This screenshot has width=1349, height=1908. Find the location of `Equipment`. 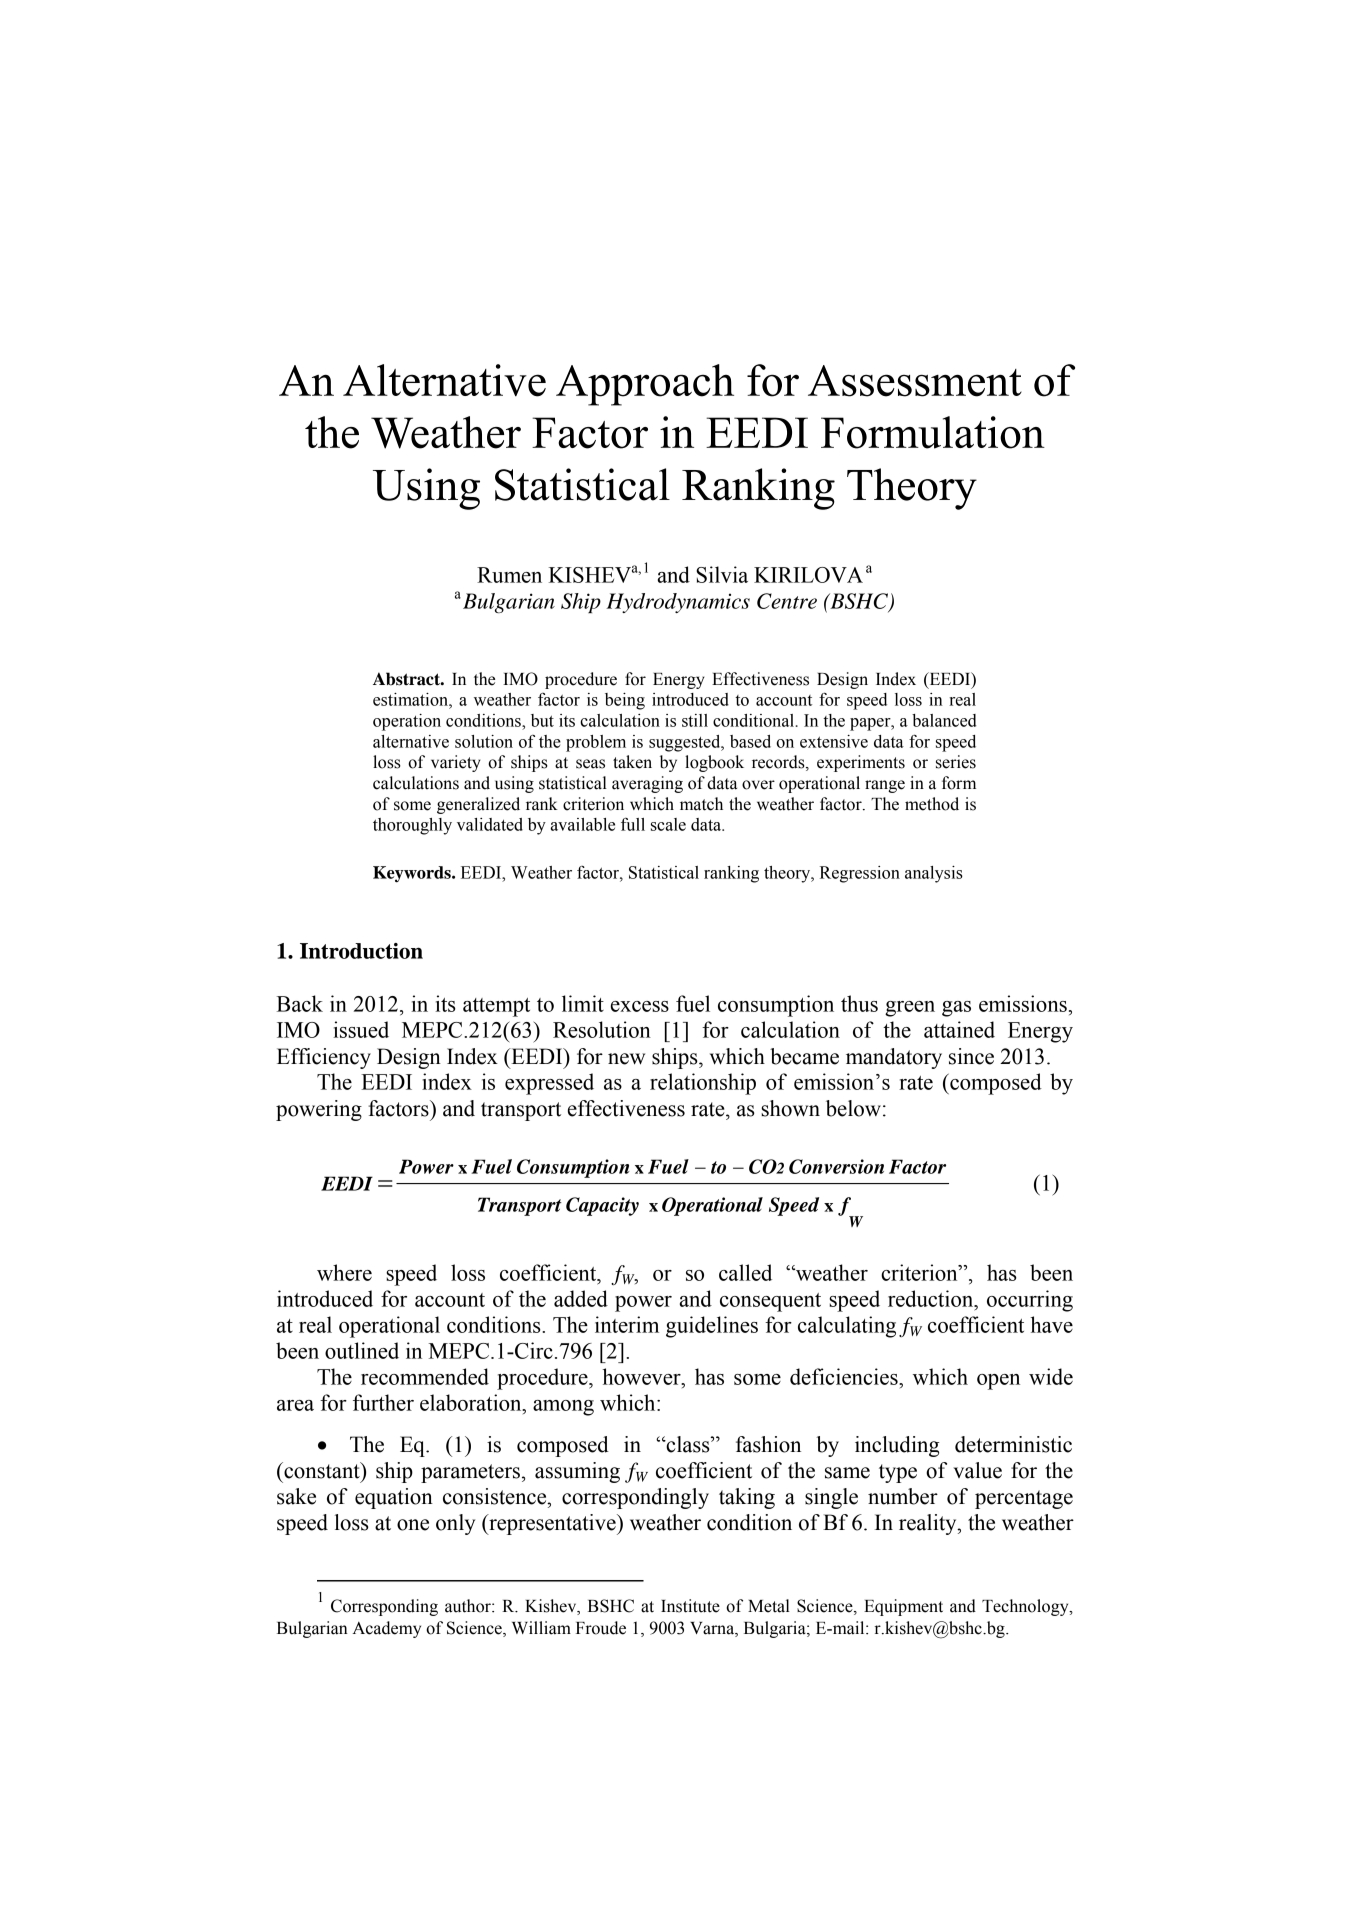

Equipment is located at coordinates (903, 1607).
